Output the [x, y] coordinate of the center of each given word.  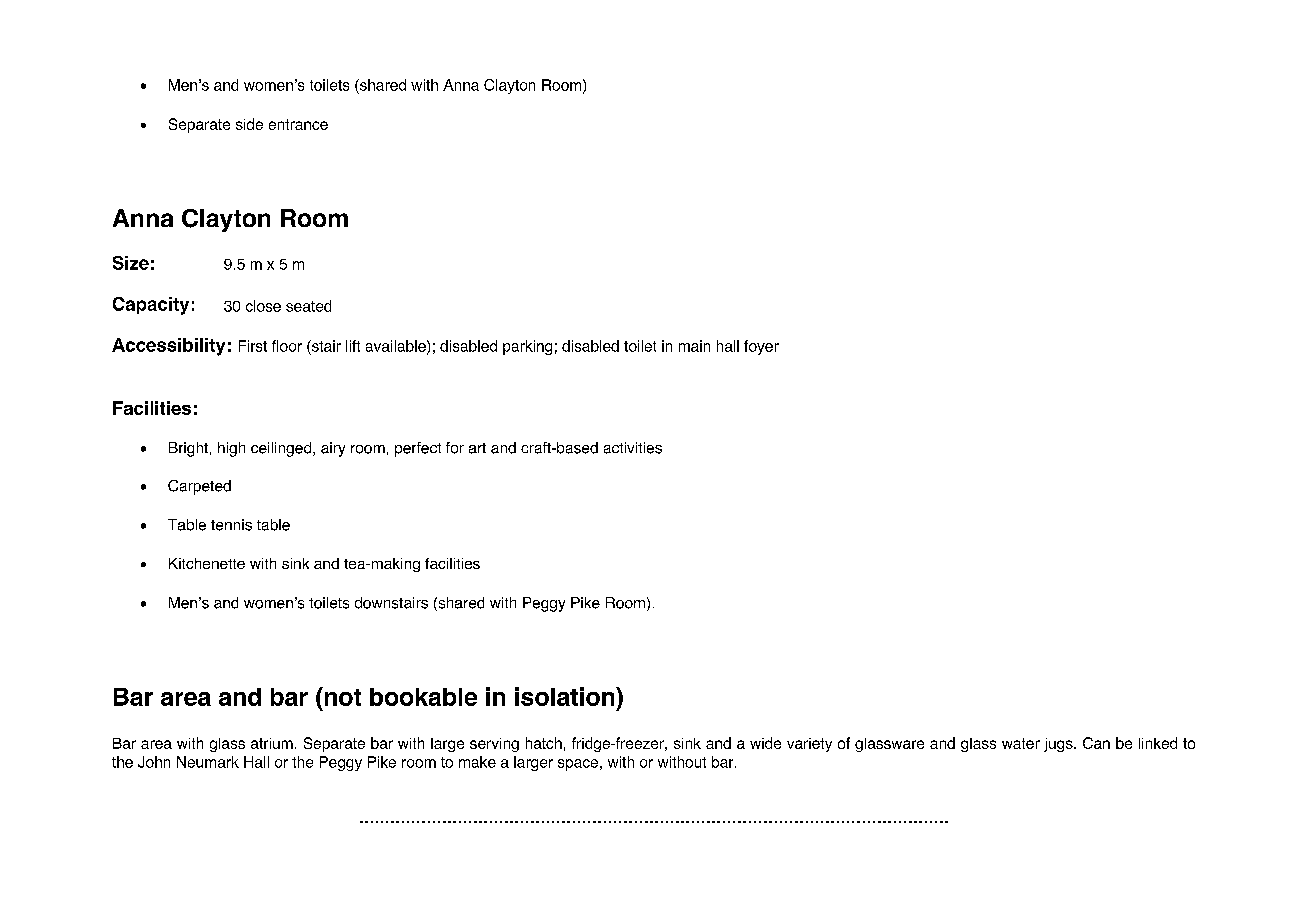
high [231, 449]
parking [527, 347]
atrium [272, 743]
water [1021, 743]
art [477, 448]
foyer [761, 347]
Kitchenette [207, 563]
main [694, 346]
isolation [566, 696]
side [249, 124]
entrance [298, 124]
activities [633, 448]
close [263, 306]
